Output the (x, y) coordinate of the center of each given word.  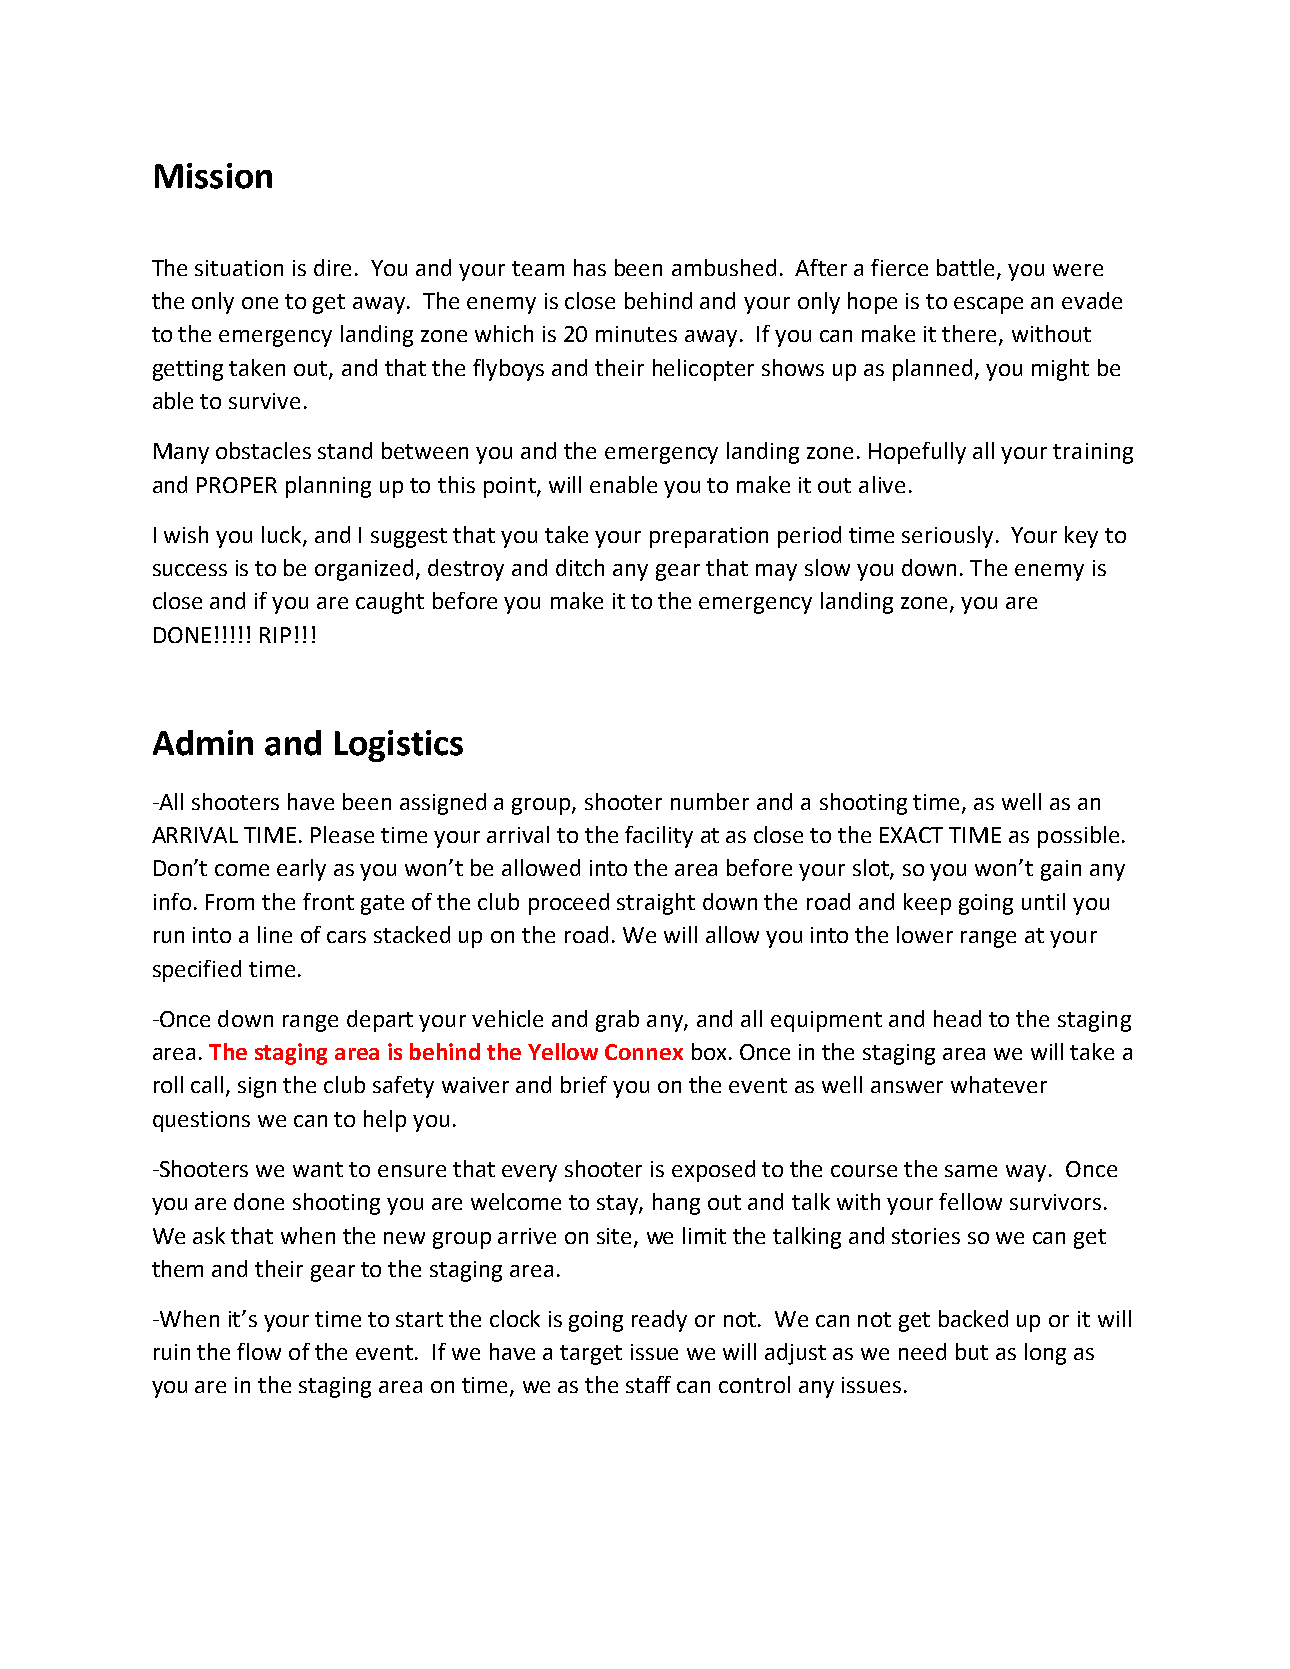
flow (259, 1351)
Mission (213, 176)
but (972, 1351)
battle (967, 269)
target (591, 1355)
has (590, 267)
